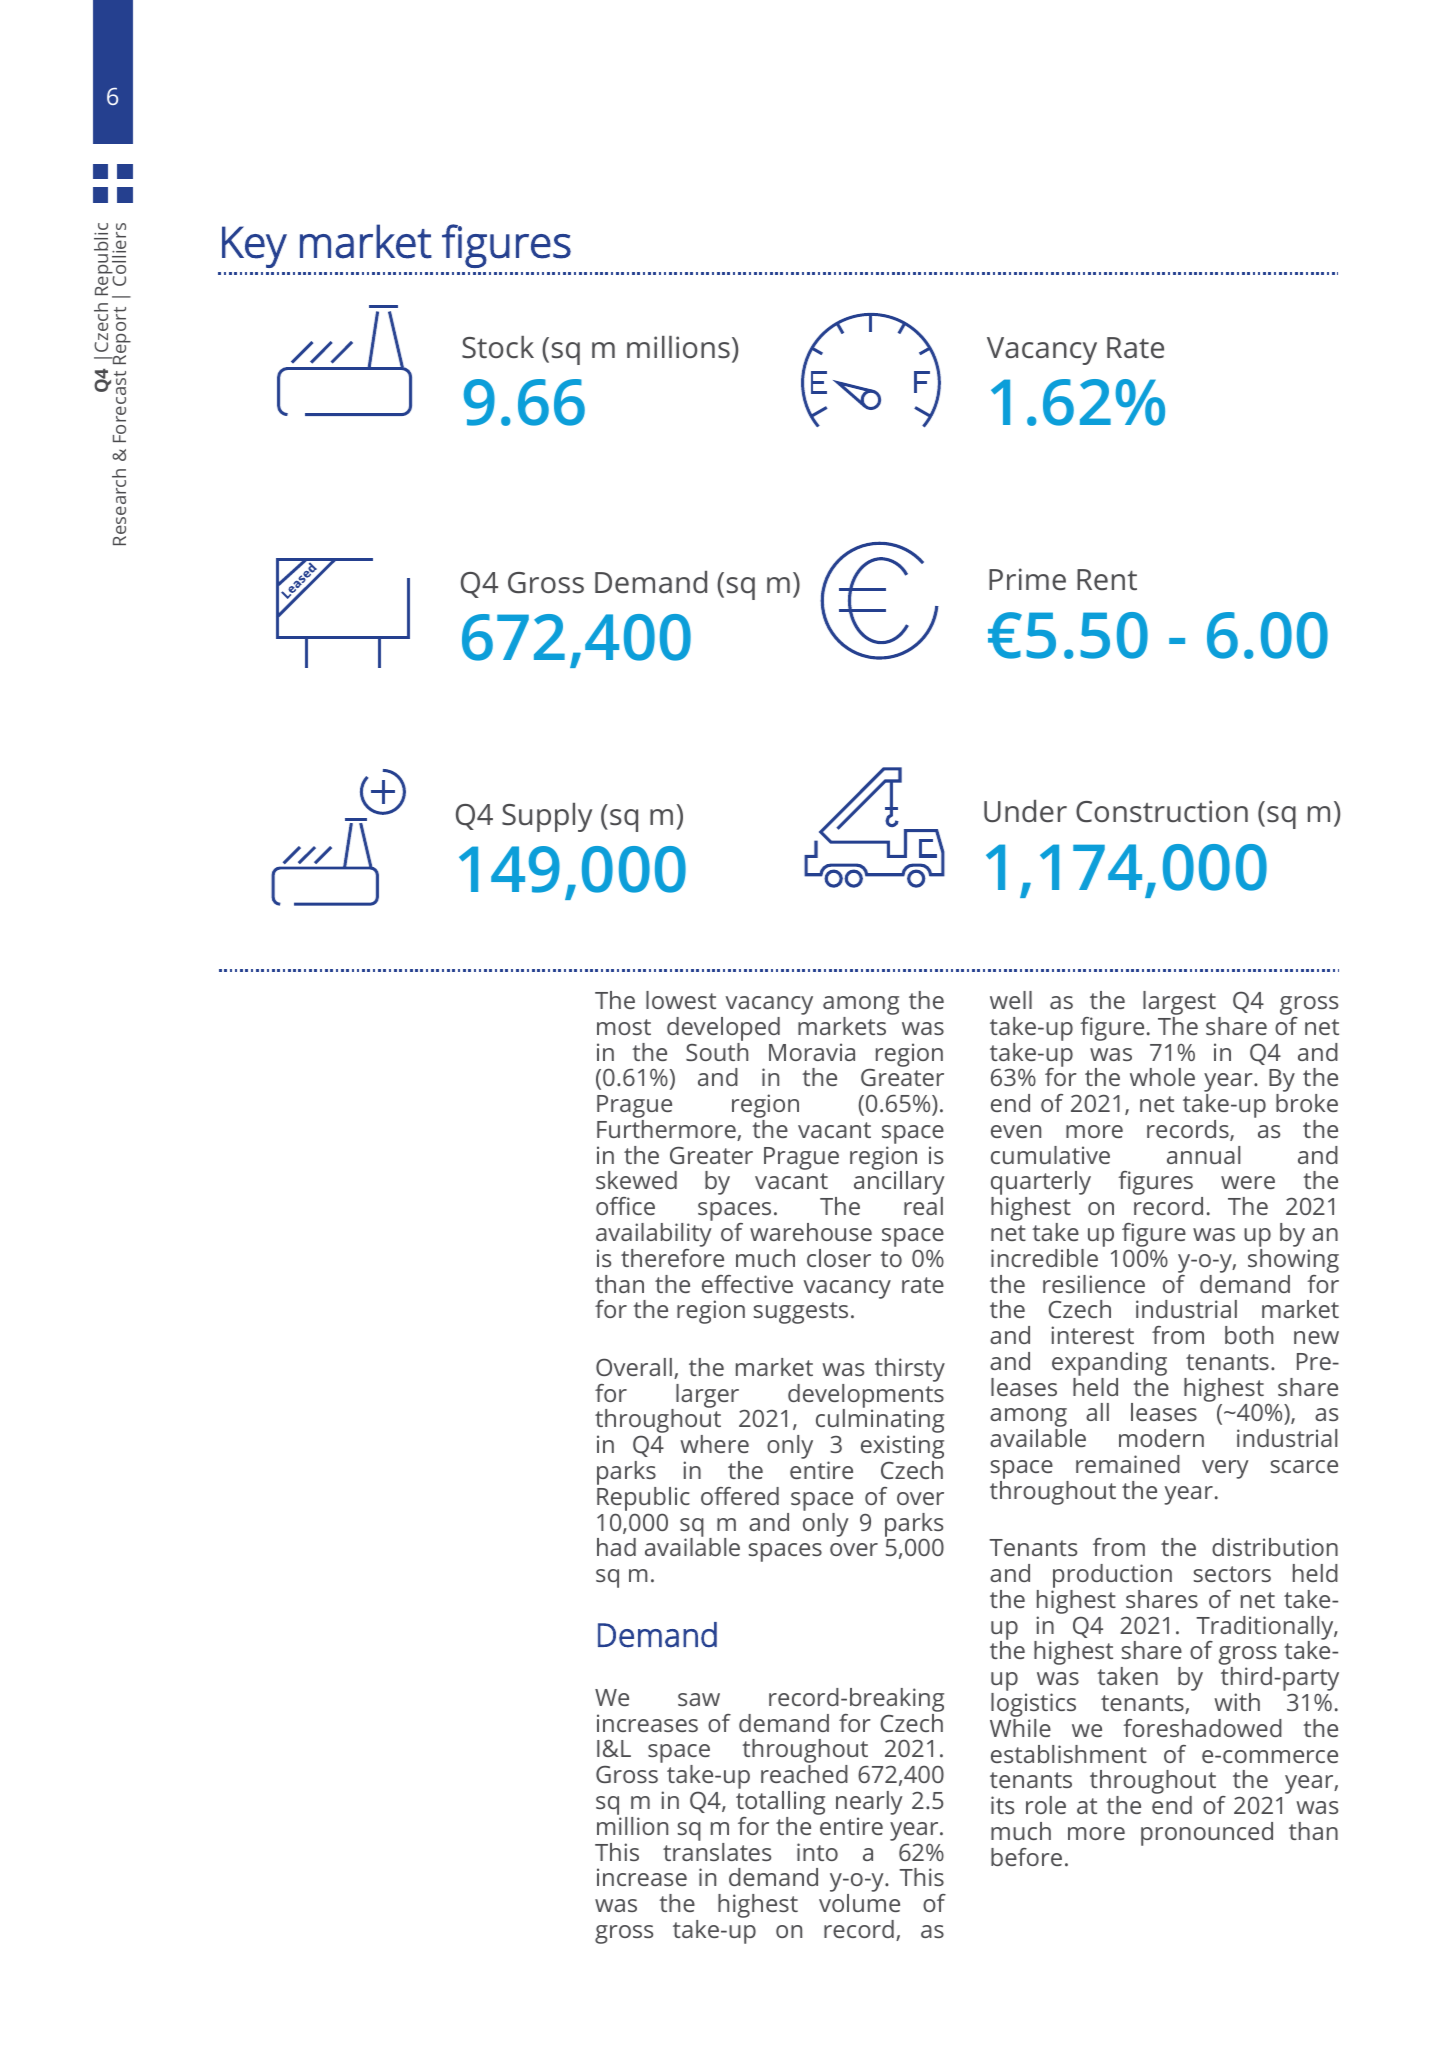 Image resolution: width=1432 pixels, height=2068 pixels. What do you see at coordinates (811, 1232) in the document?
I see `warehouse` at bounding box center [811, 1232].
